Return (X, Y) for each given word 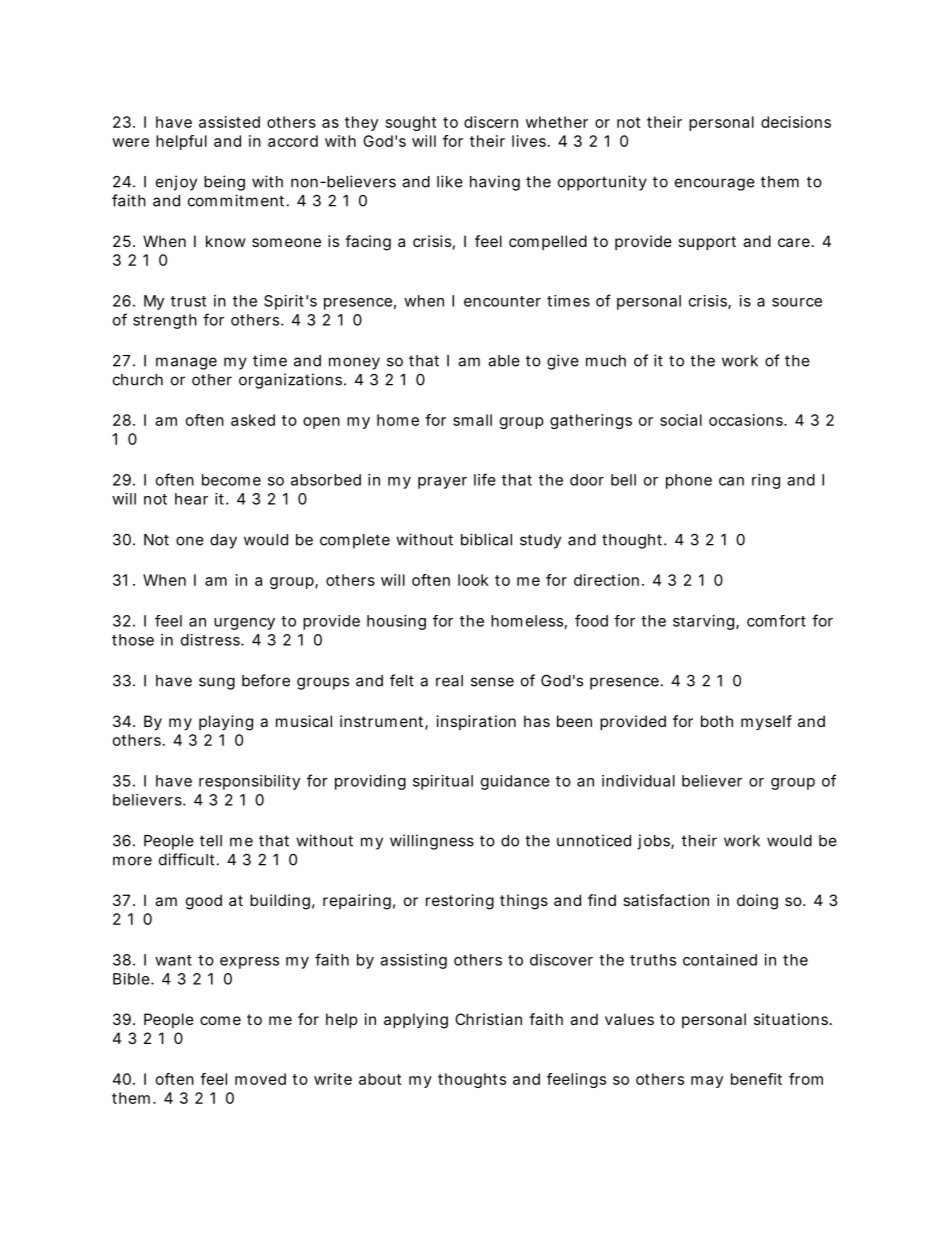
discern (491, 122)
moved (260, 1079)
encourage (715, 184)
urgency (244, 624)
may (707, 1082)
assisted (229, 122)
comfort (776, 621)
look (473, 580)
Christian (488, 1019)
